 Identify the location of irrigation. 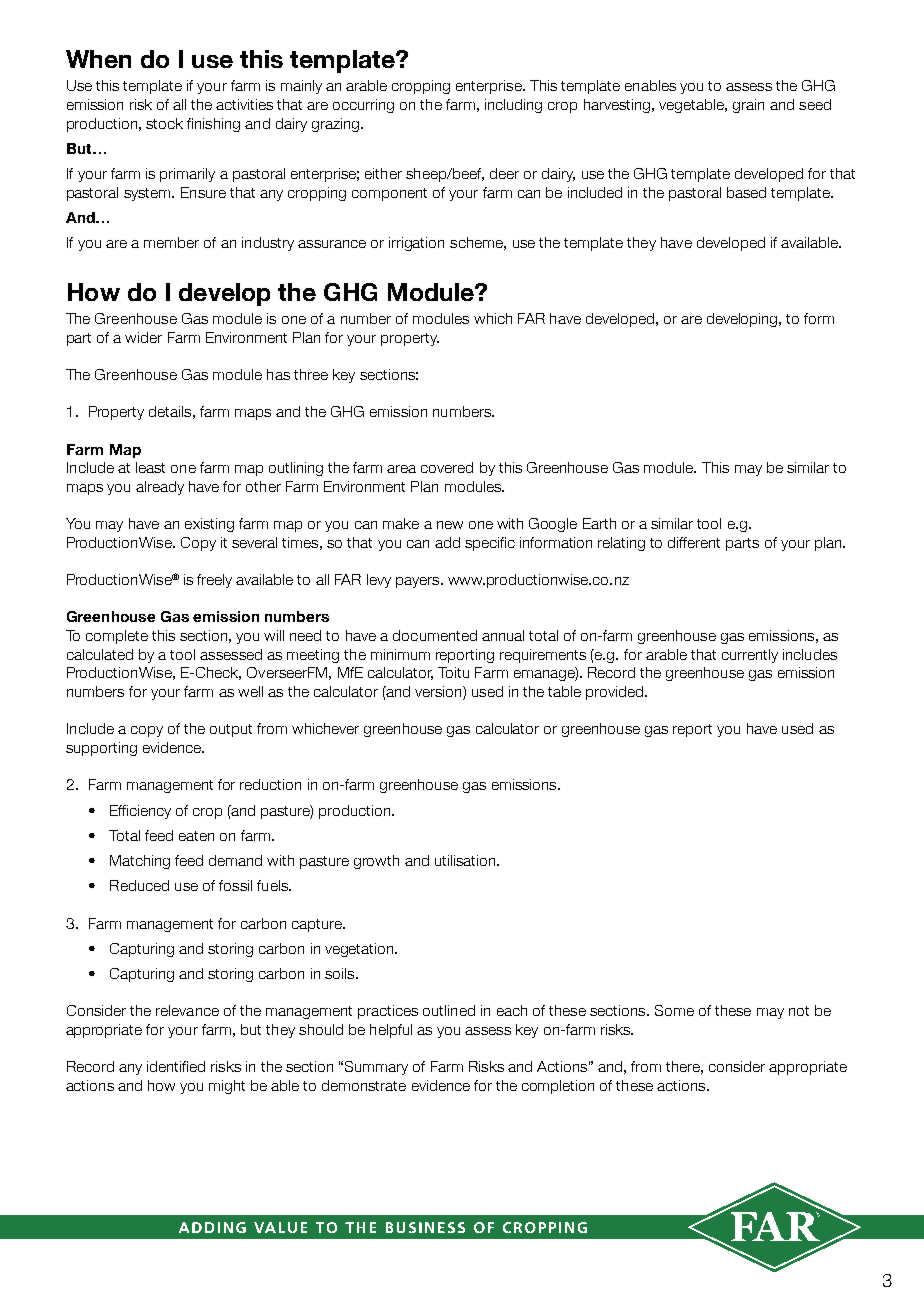
(416, 244).
